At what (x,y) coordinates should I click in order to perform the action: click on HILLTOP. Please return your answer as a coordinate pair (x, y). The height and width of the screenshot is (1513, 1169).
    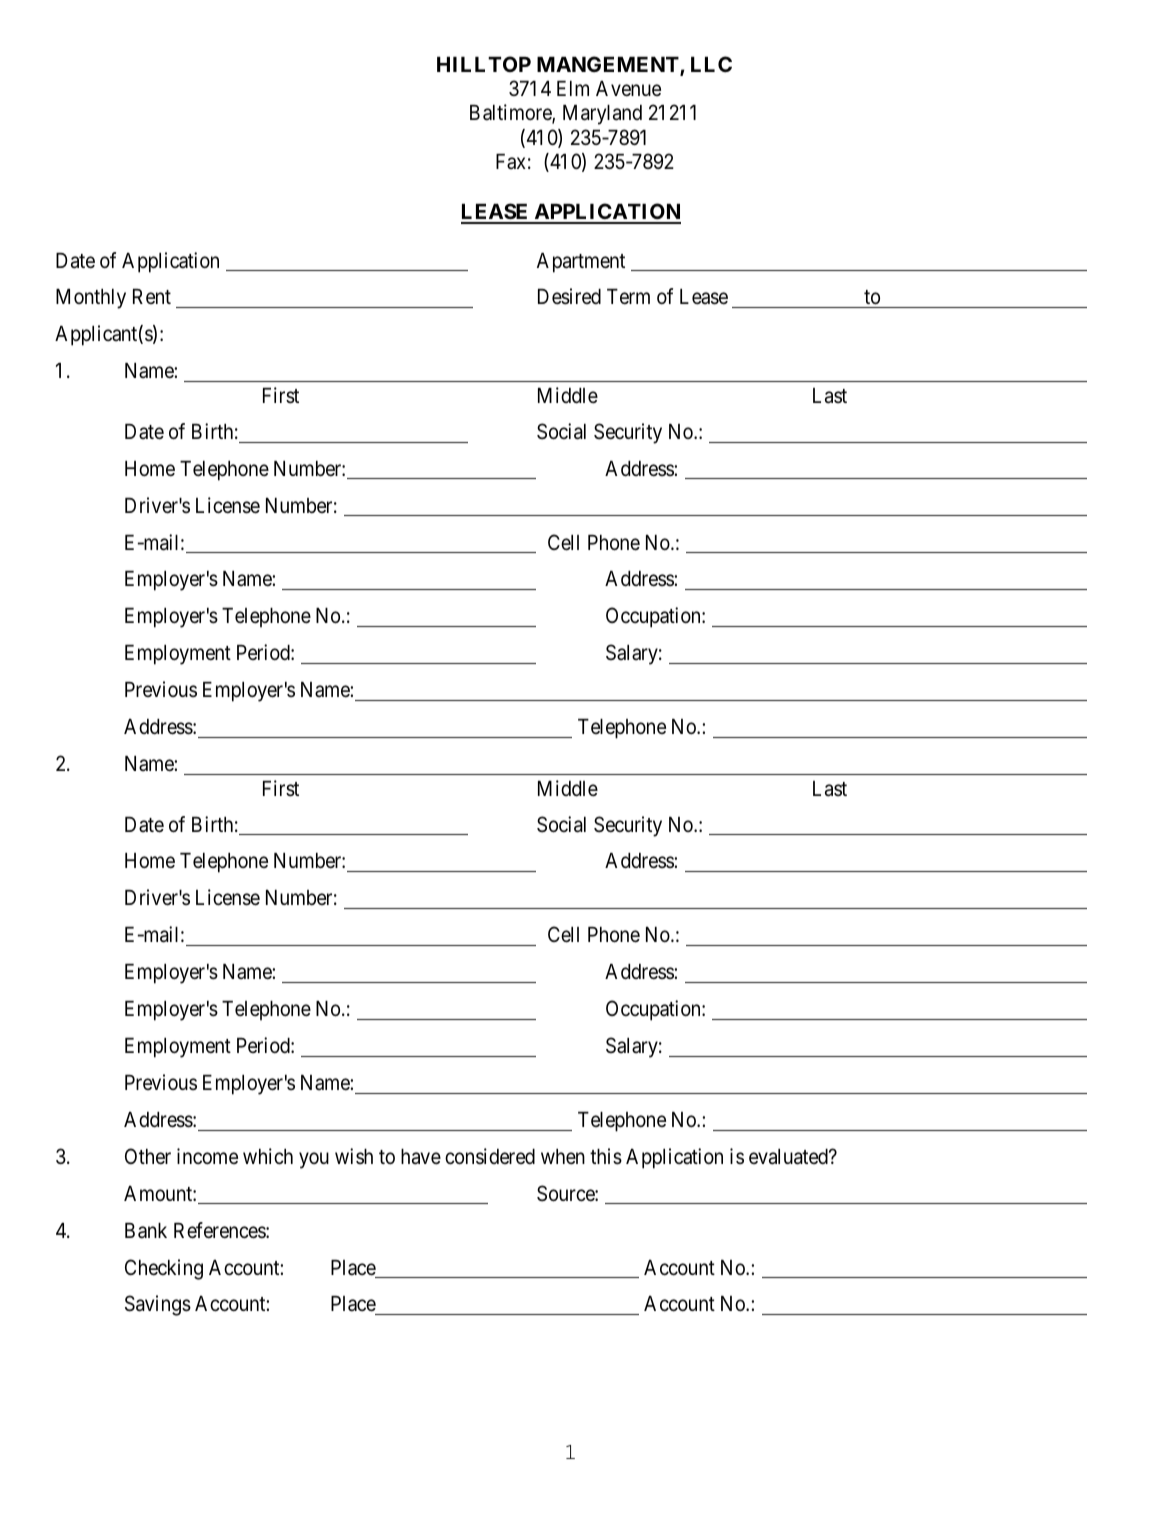
    Looking at the image, I should click on (484, 64).
